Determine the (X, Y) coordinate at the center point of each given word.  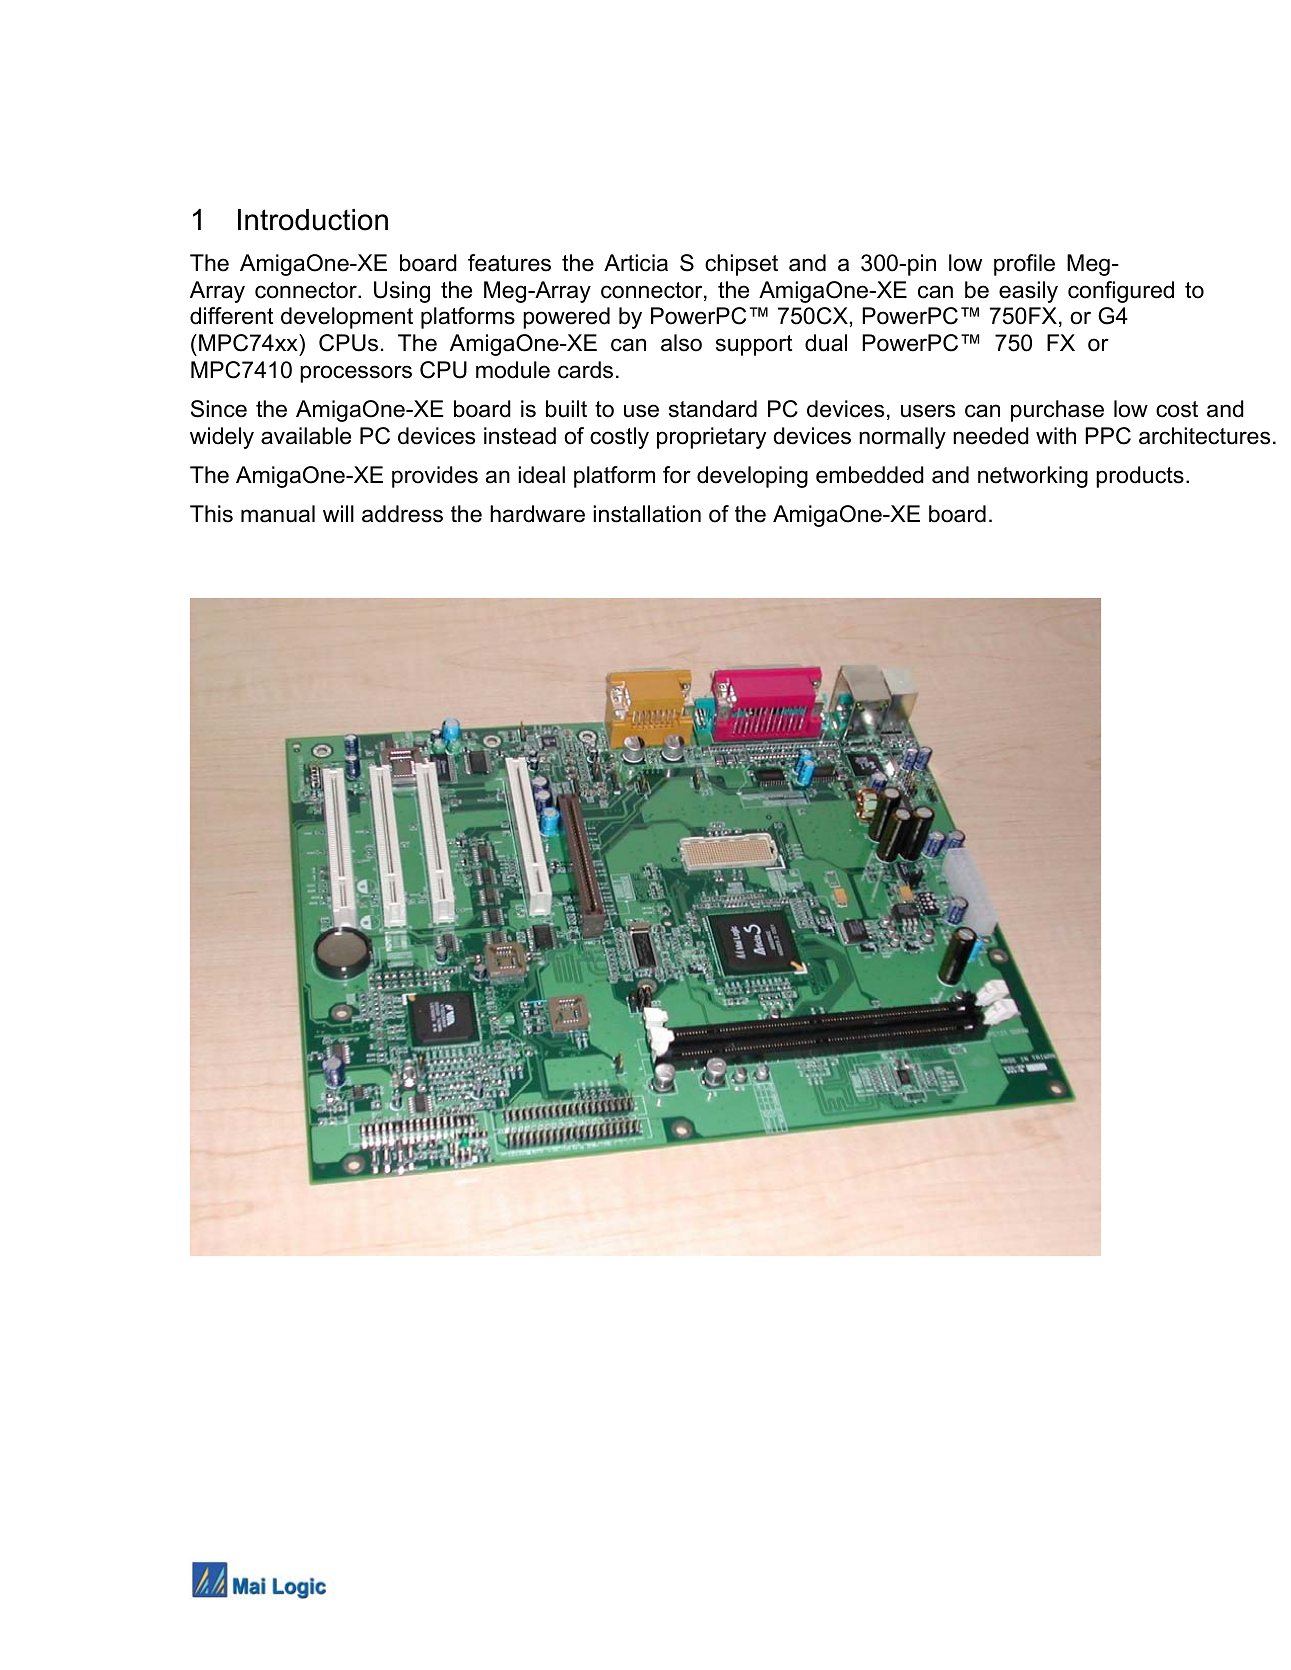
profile (1024, 265)
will (338, 513)
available (306, 436)
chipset (741, 265)
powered (566, 318)
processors (356, 374)
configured (1121, 292)
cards (585, 370)
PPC (1108, 436)
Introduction (313, 220)
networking (1033, 477)
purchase (1057, 411)
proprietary (711, 438)
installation (647, 514)
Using (402, 292)
